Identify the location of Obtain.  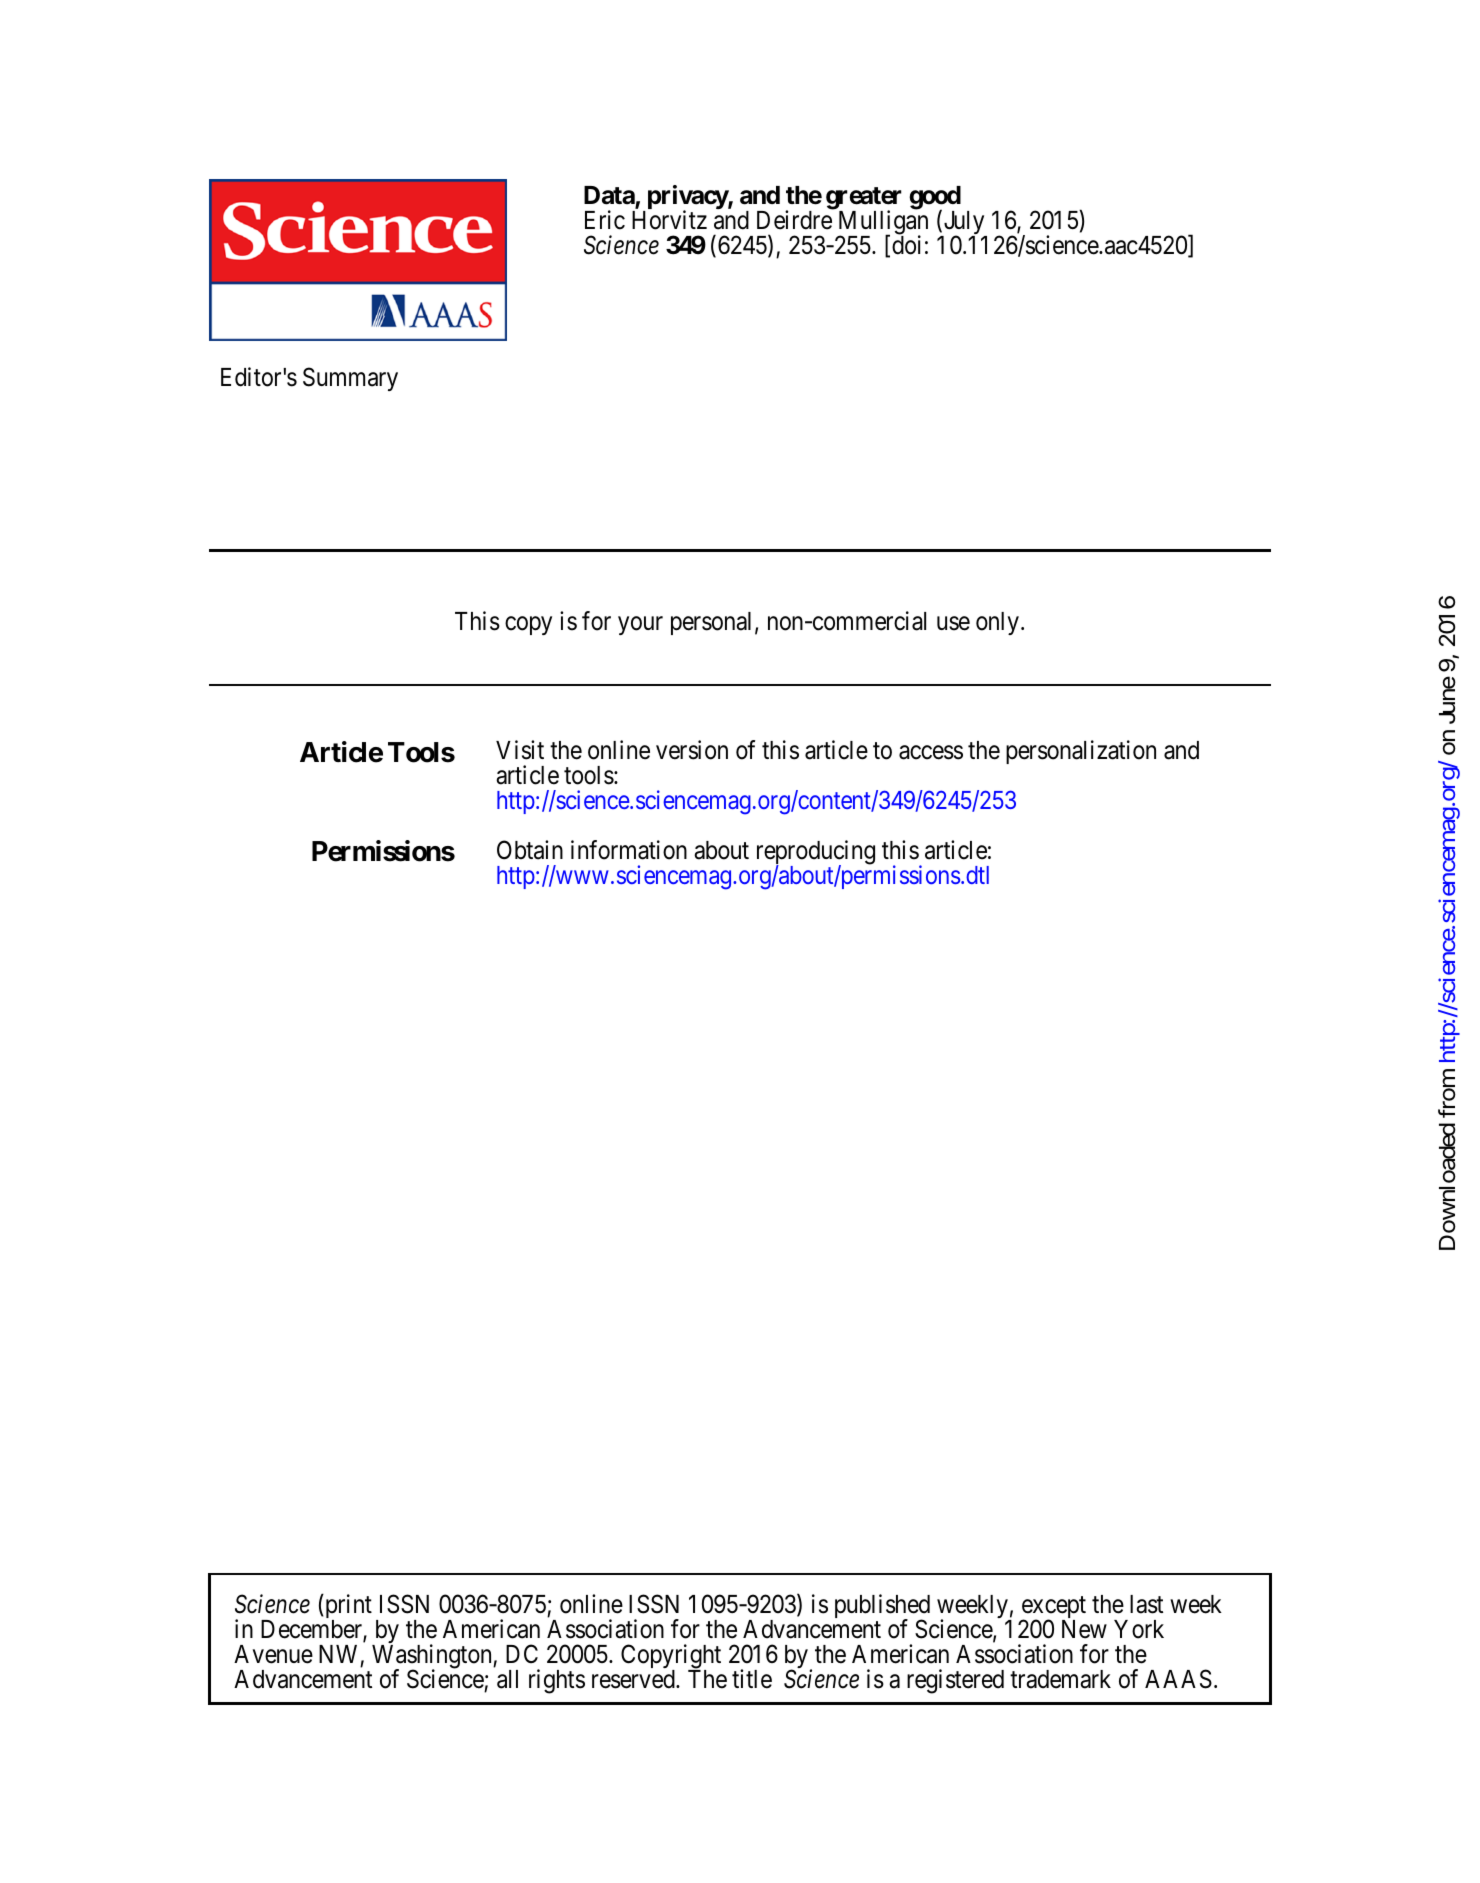
(530, 850).
